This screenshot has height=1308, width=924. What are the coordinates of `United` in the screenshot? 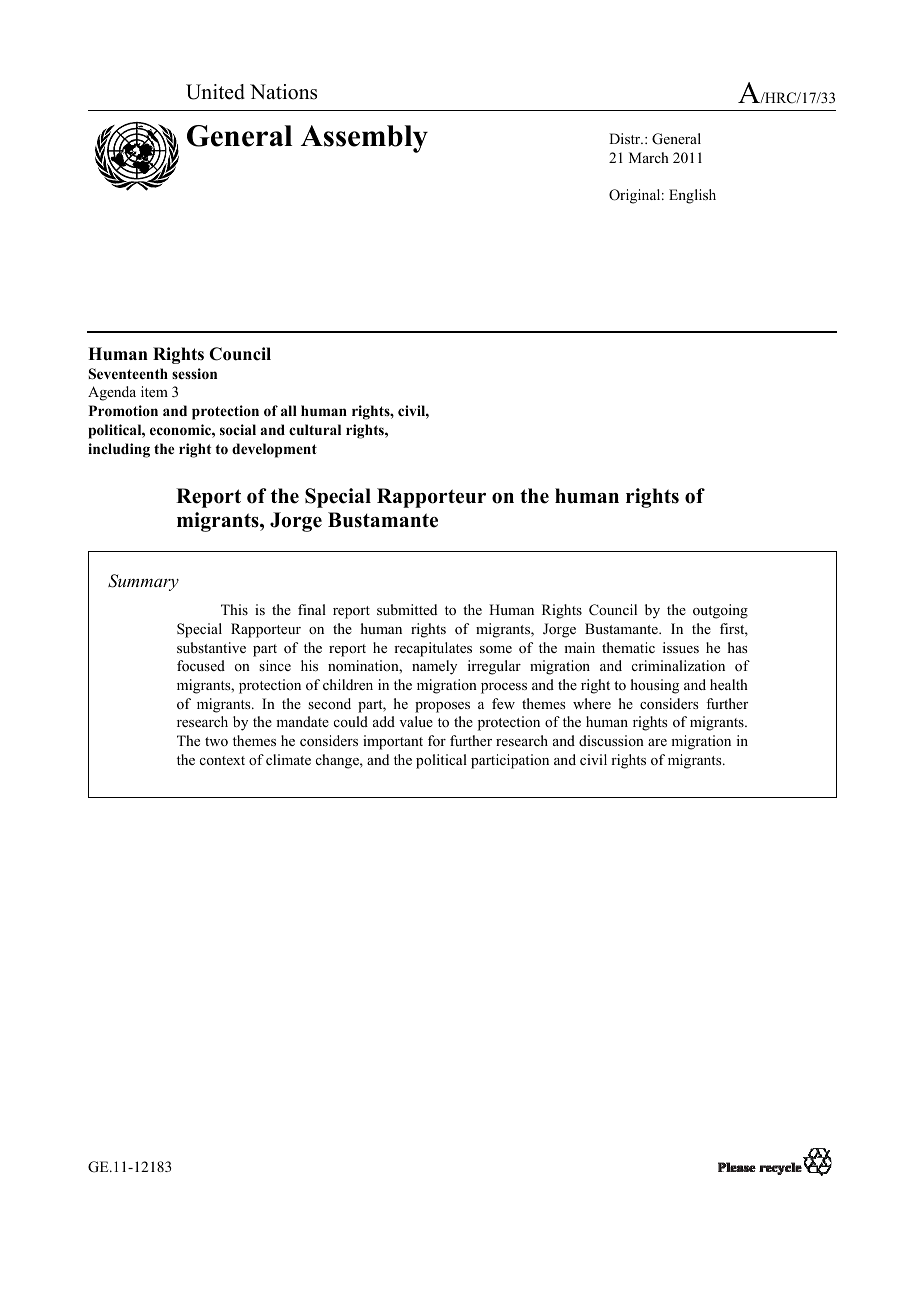 It's located at (215, 92).
